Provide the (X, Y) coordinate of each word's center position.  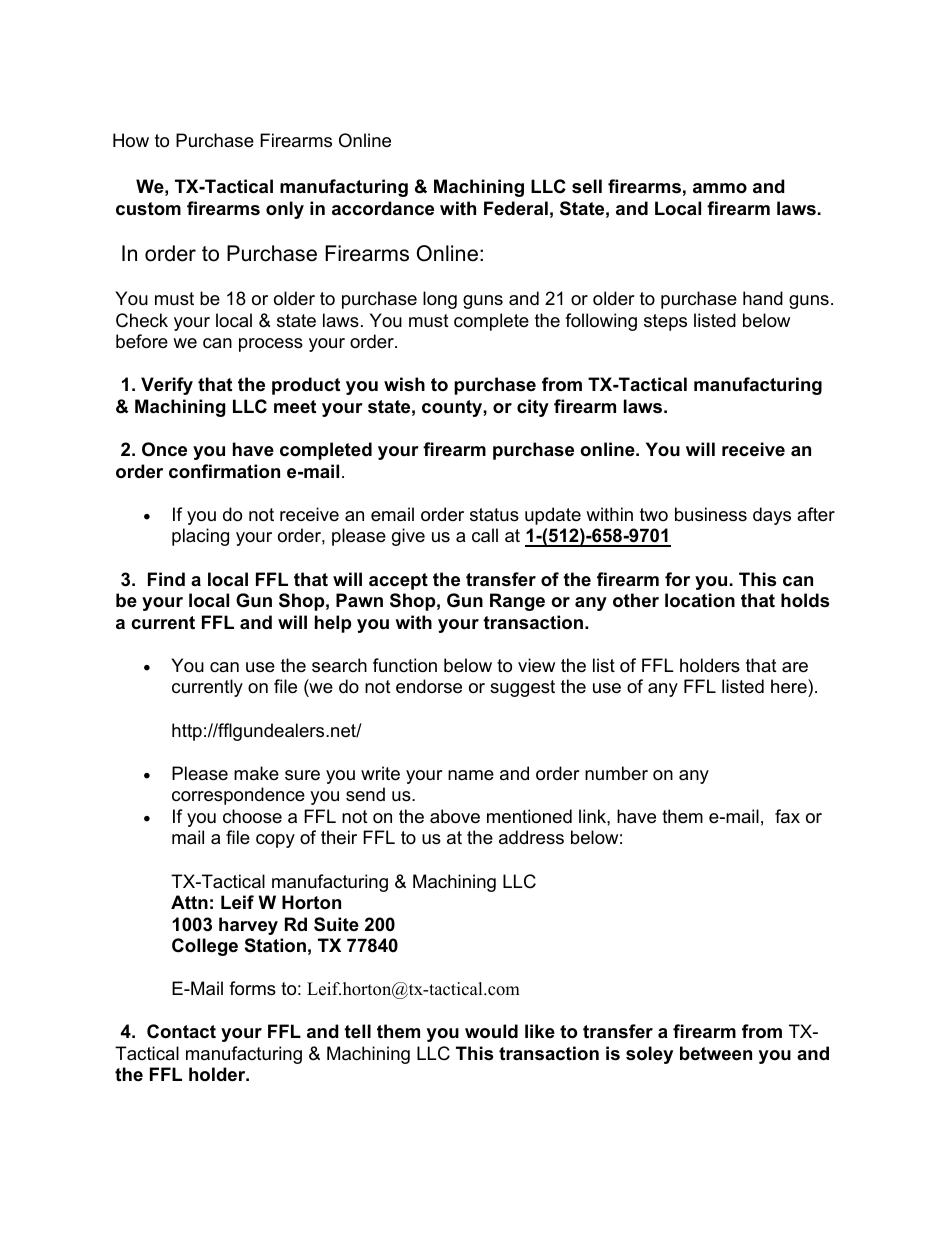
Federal (516, 208)
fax (787, 816)
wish (404, 384)
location (700, 600)
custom (148, 209)
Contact (181, 1031)
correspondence (238, 796)
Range (517, 602)
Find (166, 579)
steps (665, 322)
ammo (720, 188)
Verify (167, 386)
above (455, 816)
